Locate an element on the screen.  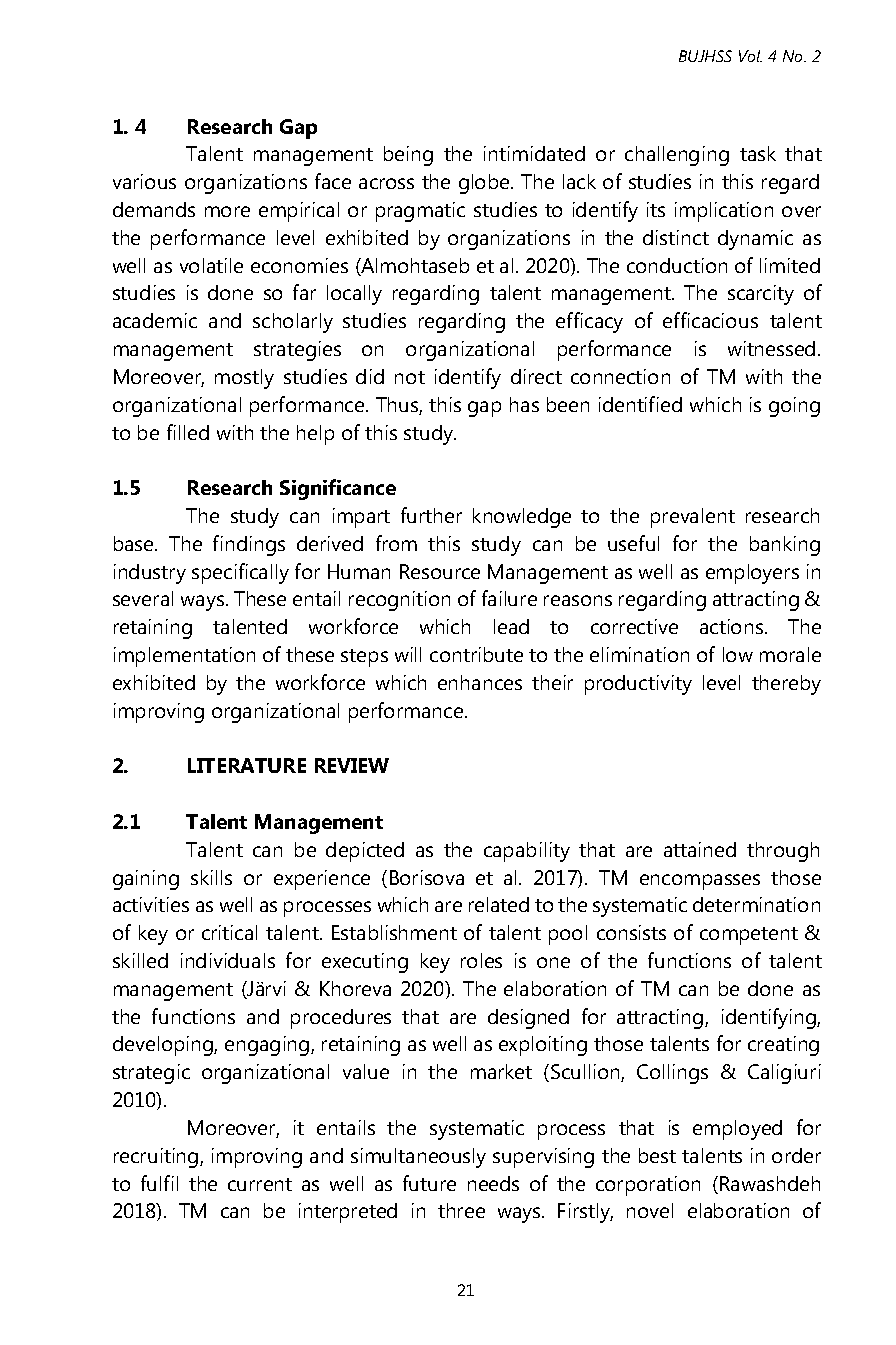
low is located at coordinates (738, 654).
